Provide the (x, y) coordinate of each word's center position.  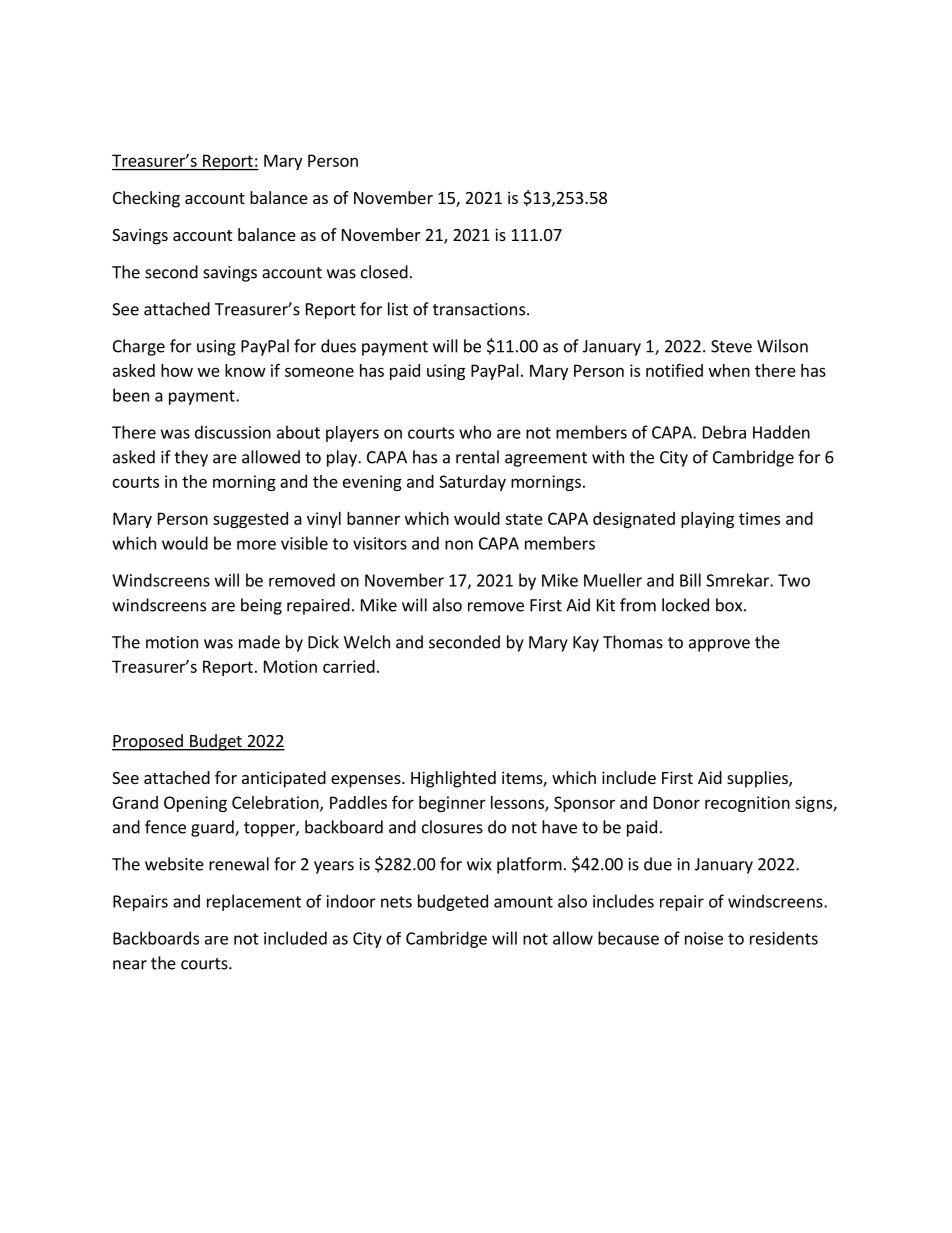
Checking (146, 199)
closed (384, 272)
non (459, 545)
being (261, 606)
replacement (254, 902)
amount (523, 902)
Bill (690, 580)
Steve (731, 346)
